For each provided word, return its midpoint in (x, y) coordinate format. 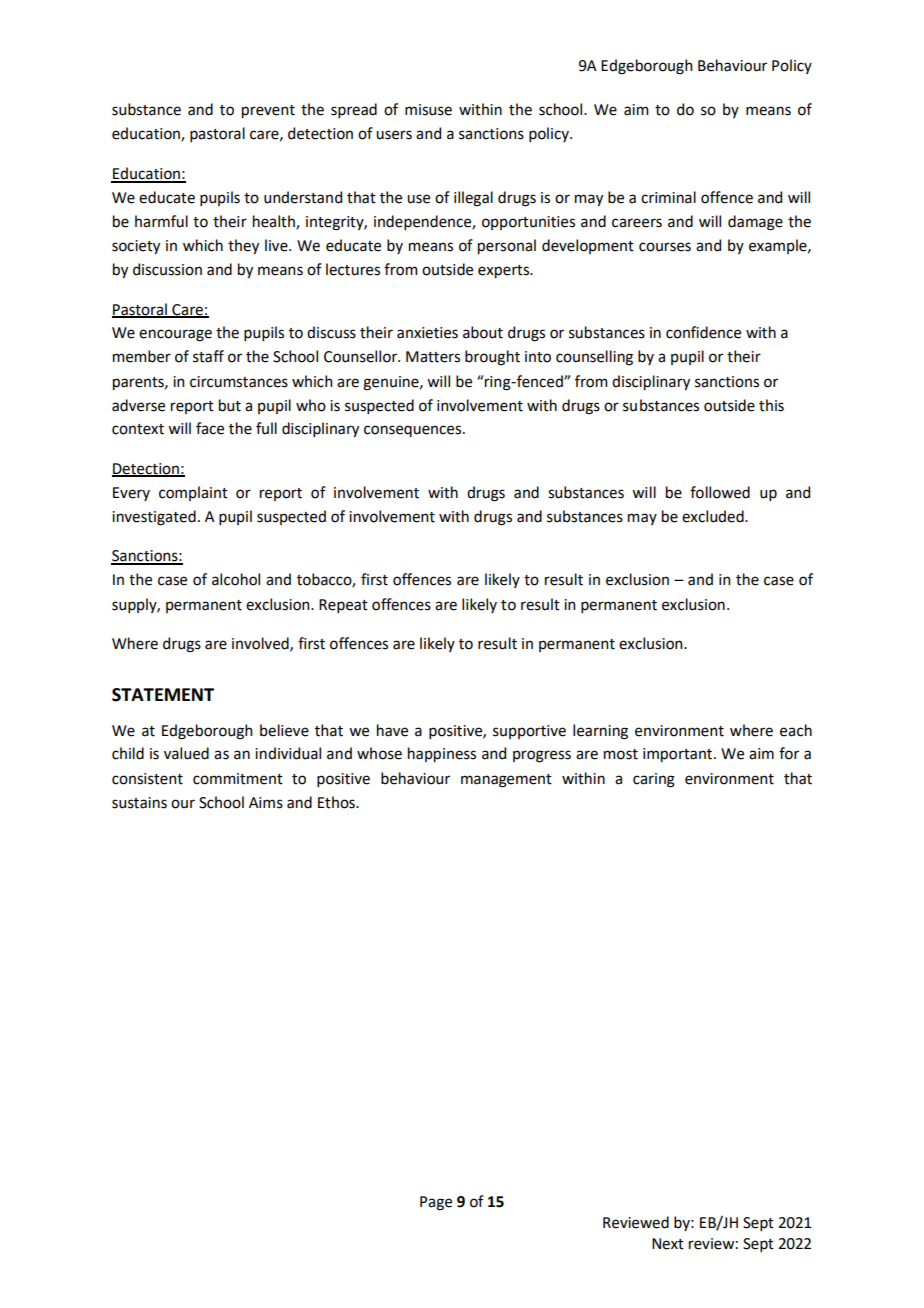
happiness (442, 754)
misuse (428, 110)
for (789, 753)
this (771, 405)
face (210, 428)
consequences (414, 431)
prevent (268, 111)
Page (436, 1203)
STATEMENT (163, 695)
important (679, 755)
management (506, 781)
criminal (668, 197)
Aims (266, 803)
